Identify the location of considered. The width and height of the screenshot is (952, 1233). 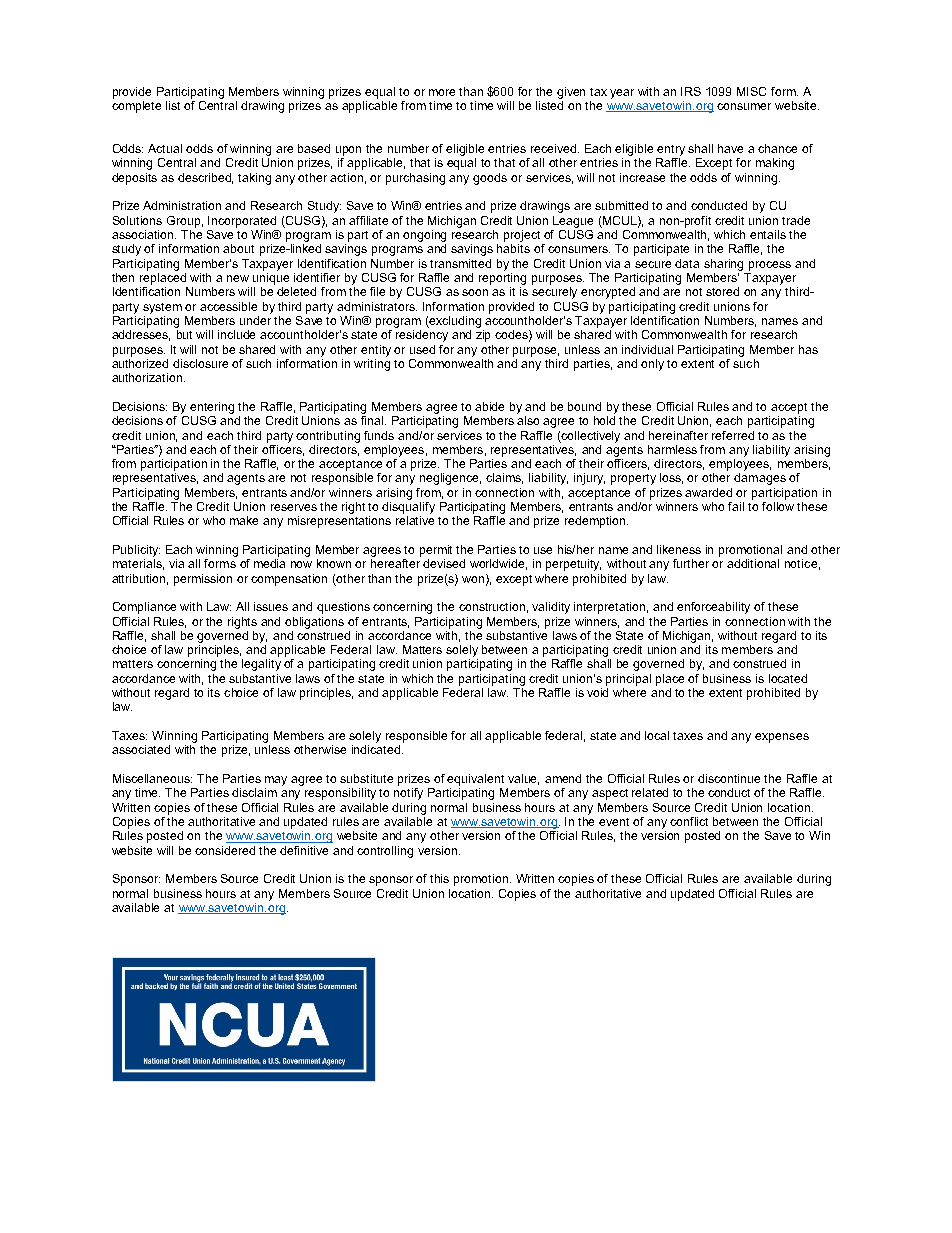
(225, 850).
